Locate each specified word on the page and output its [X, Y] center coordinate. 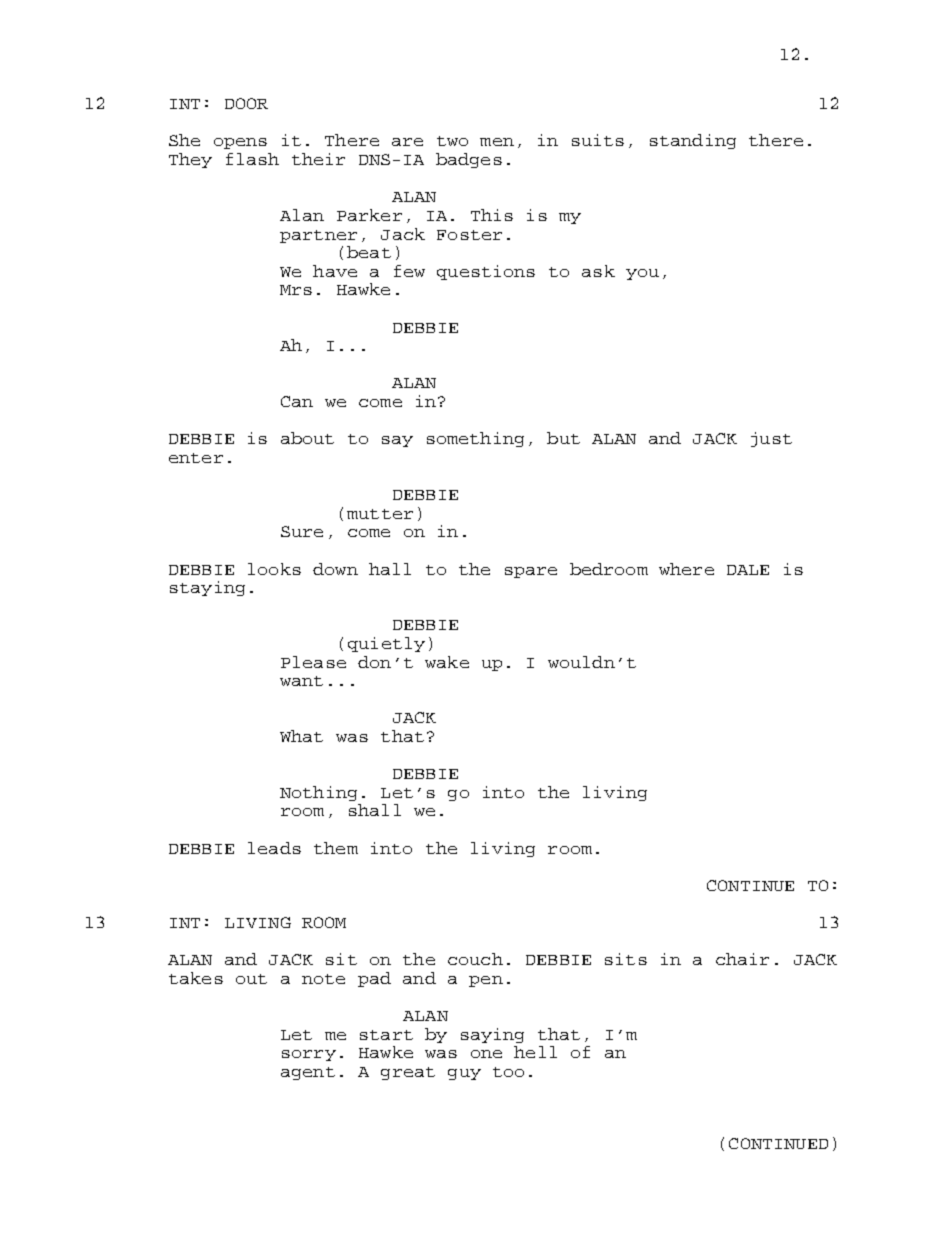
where [686, 569]
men [497, 142]
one [486, 1054]
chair [742, 959]
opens [240, 143]
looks [274, 569]
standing [693, 141]
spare [531, 572]
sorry [309, 1055]
